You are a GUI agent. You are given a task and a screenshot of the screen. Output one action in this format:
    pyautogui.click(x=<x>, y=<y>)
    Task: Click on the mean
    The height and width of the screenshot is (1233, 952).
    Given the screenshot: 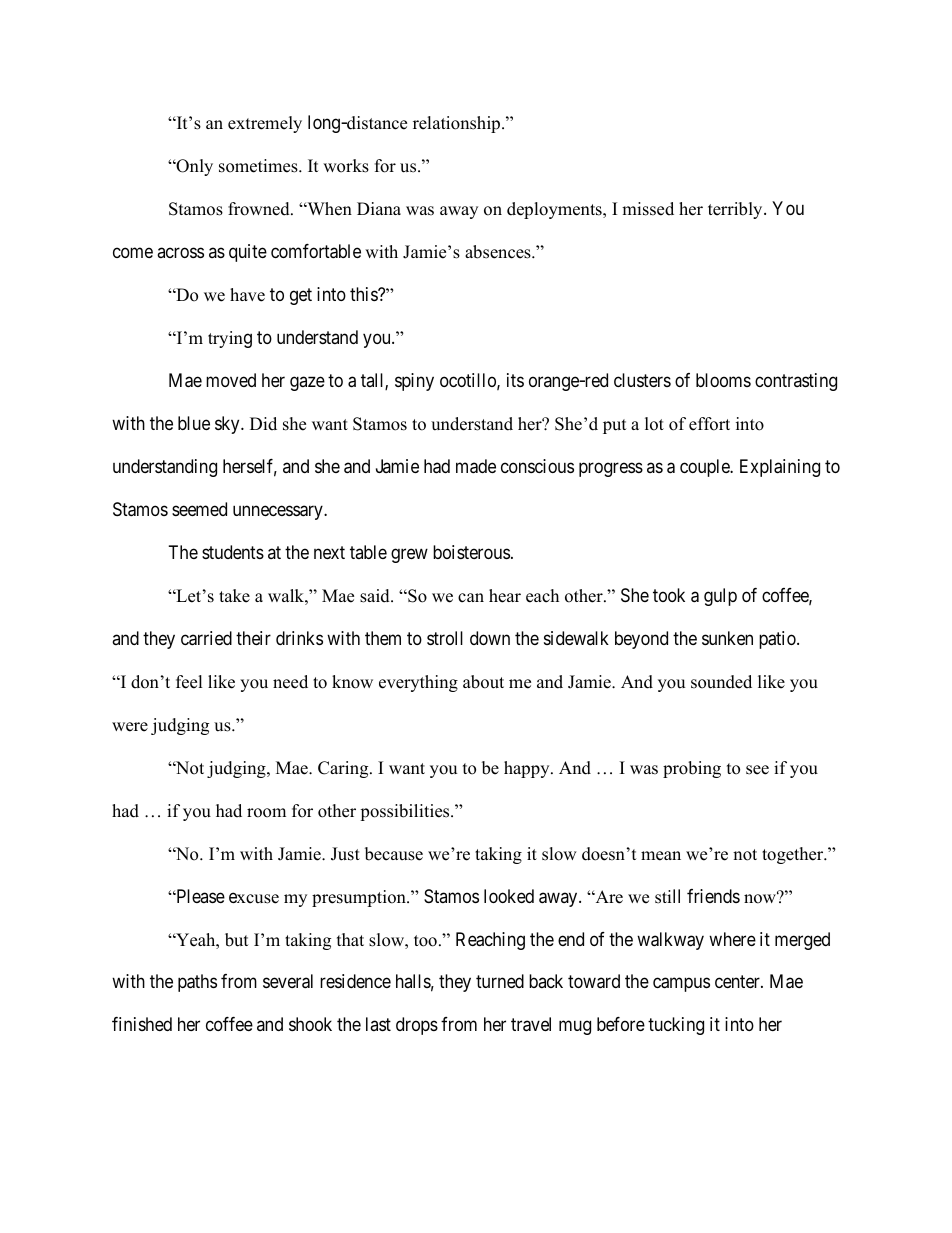 What is the action you would take?
    pyautogui.click(x=661, y=856)
